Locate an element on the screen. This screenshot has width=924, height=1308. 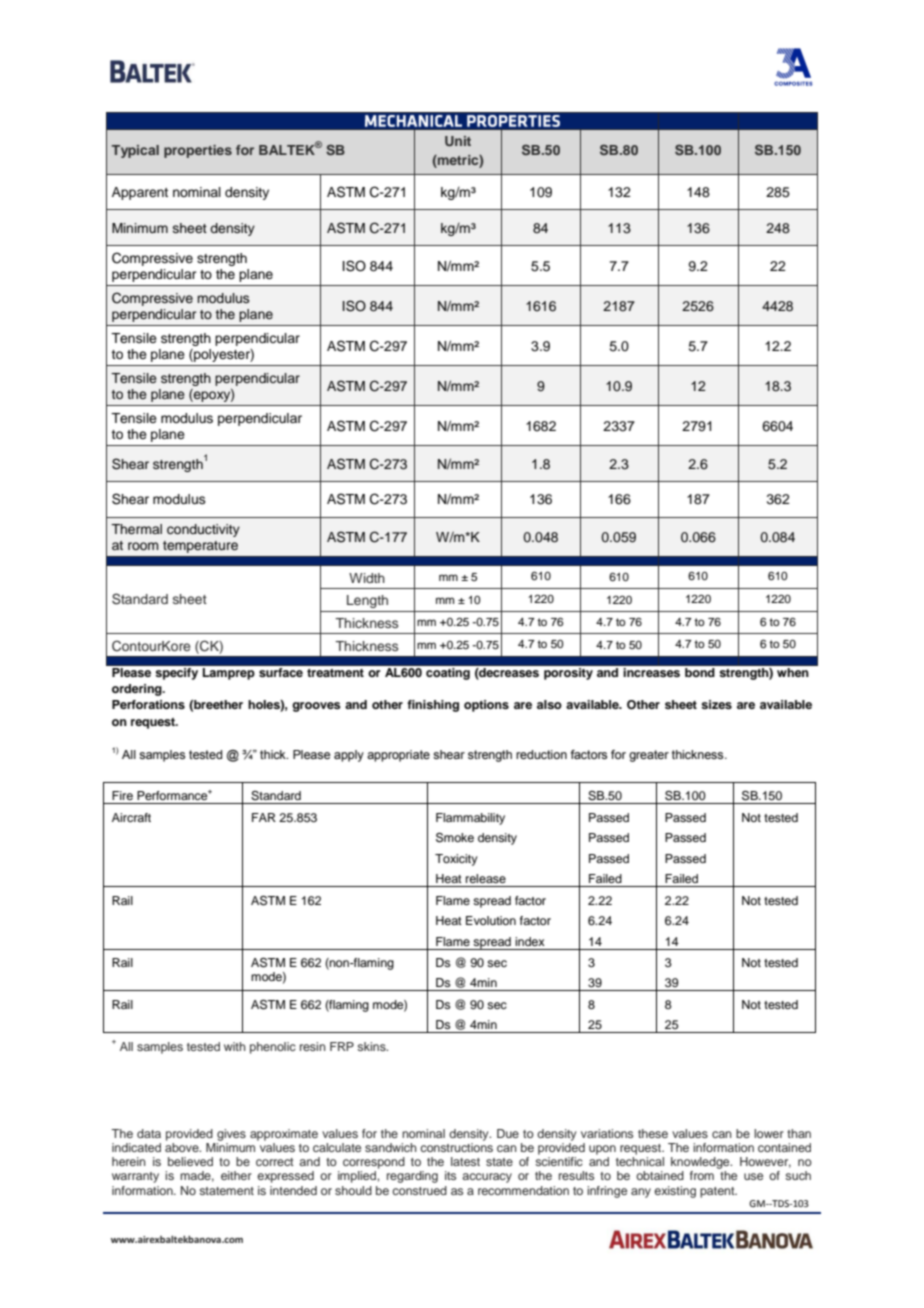
FAR is located at coordinates (264, 817).
